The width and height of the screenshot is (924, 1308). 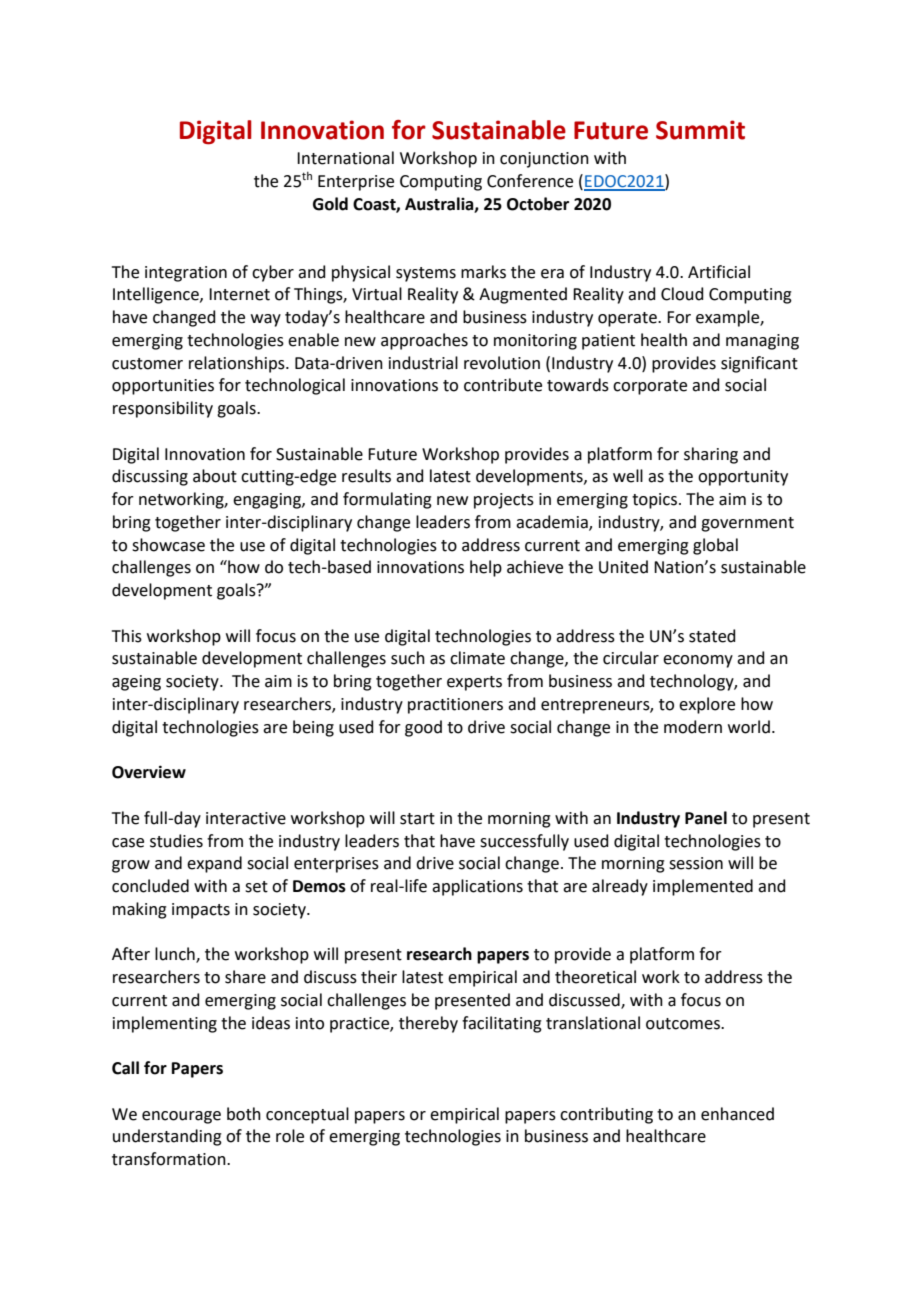 What do you see at coordinates (330, 204) in the screenshot?
I see `Gold` at bounding box center [330, 204].
